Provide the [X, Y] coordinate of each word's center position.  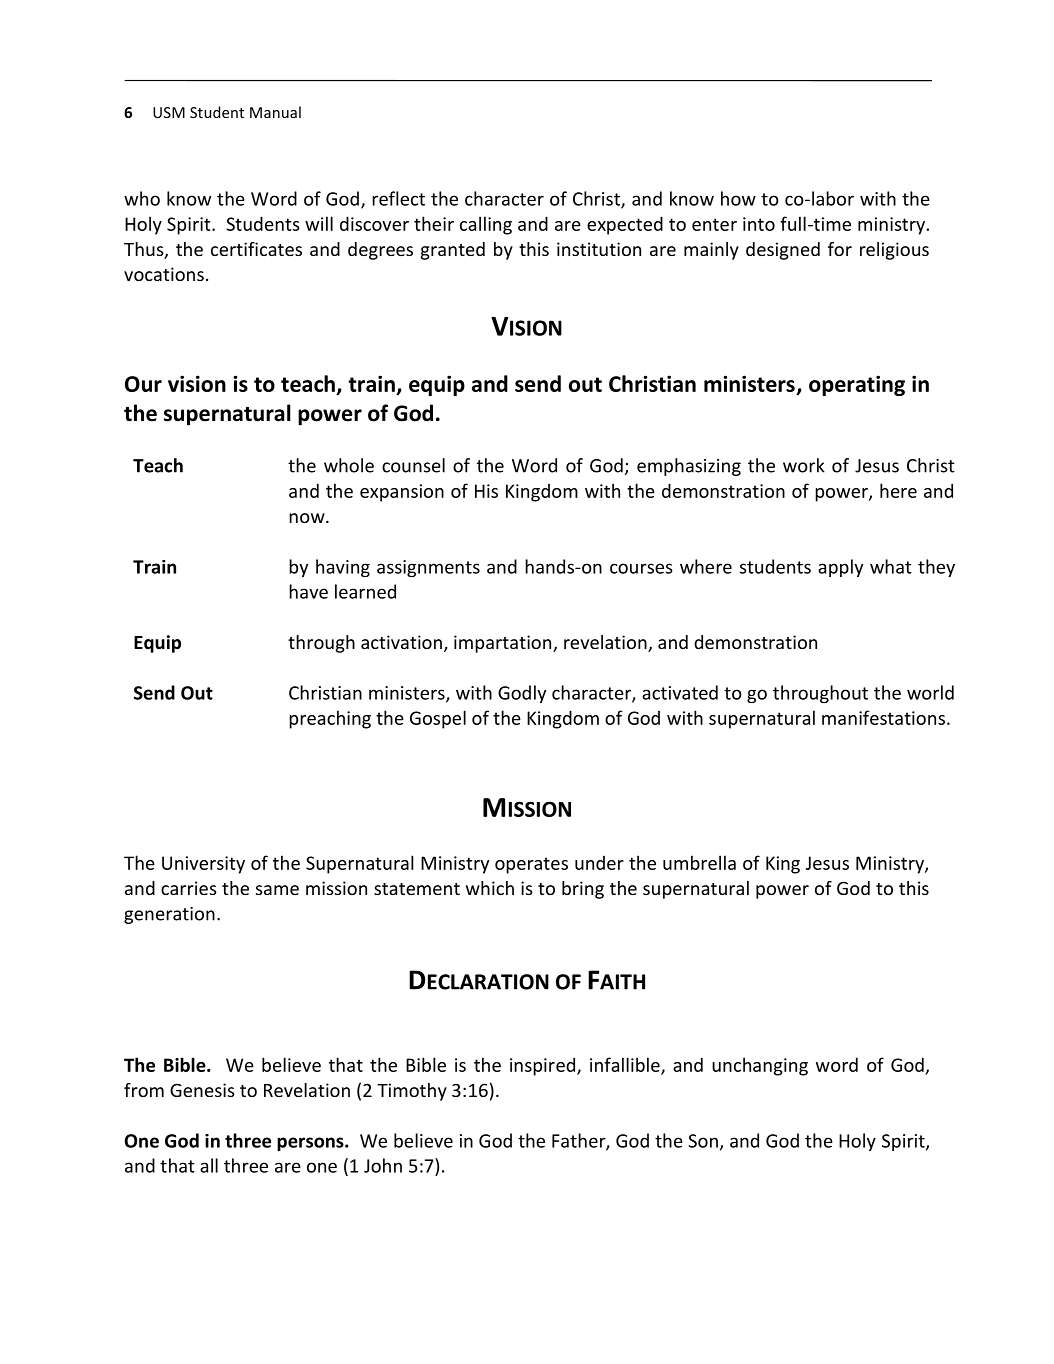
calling [486, 225]
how [738, 198]
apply [840, 568]
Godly [522, 694]
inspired [542, 1066]
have [308, 591]
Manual [275, 112]
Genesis [202, 1090]
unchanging [760, 1066]
